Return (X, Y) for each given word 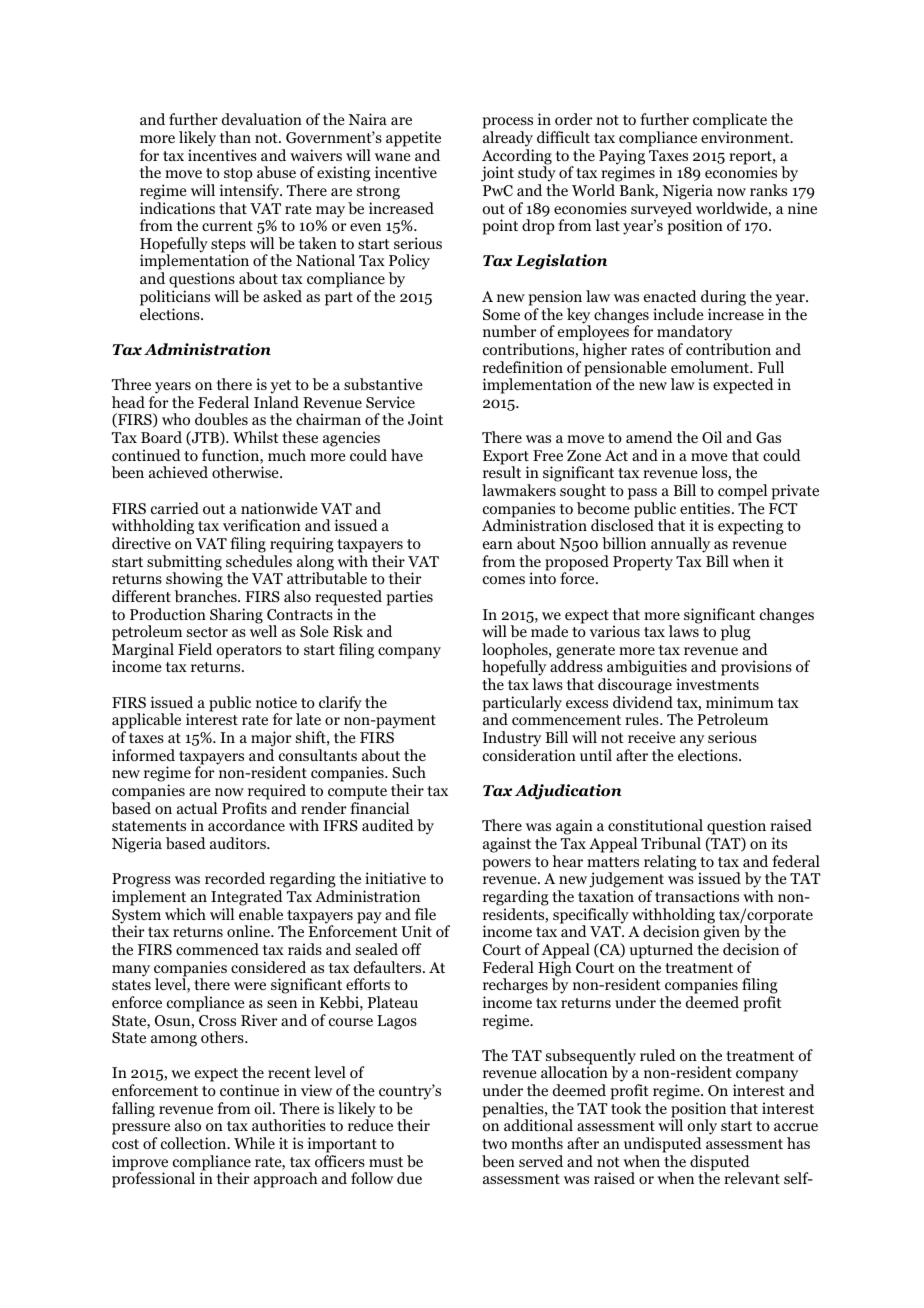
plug (736, 633)
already (508, 139)
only (702, 1128)
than (235, 137)
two (494, 1144)
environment (746, 137)
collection (195, 1143)
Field (195, 649)
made (549, 631)
